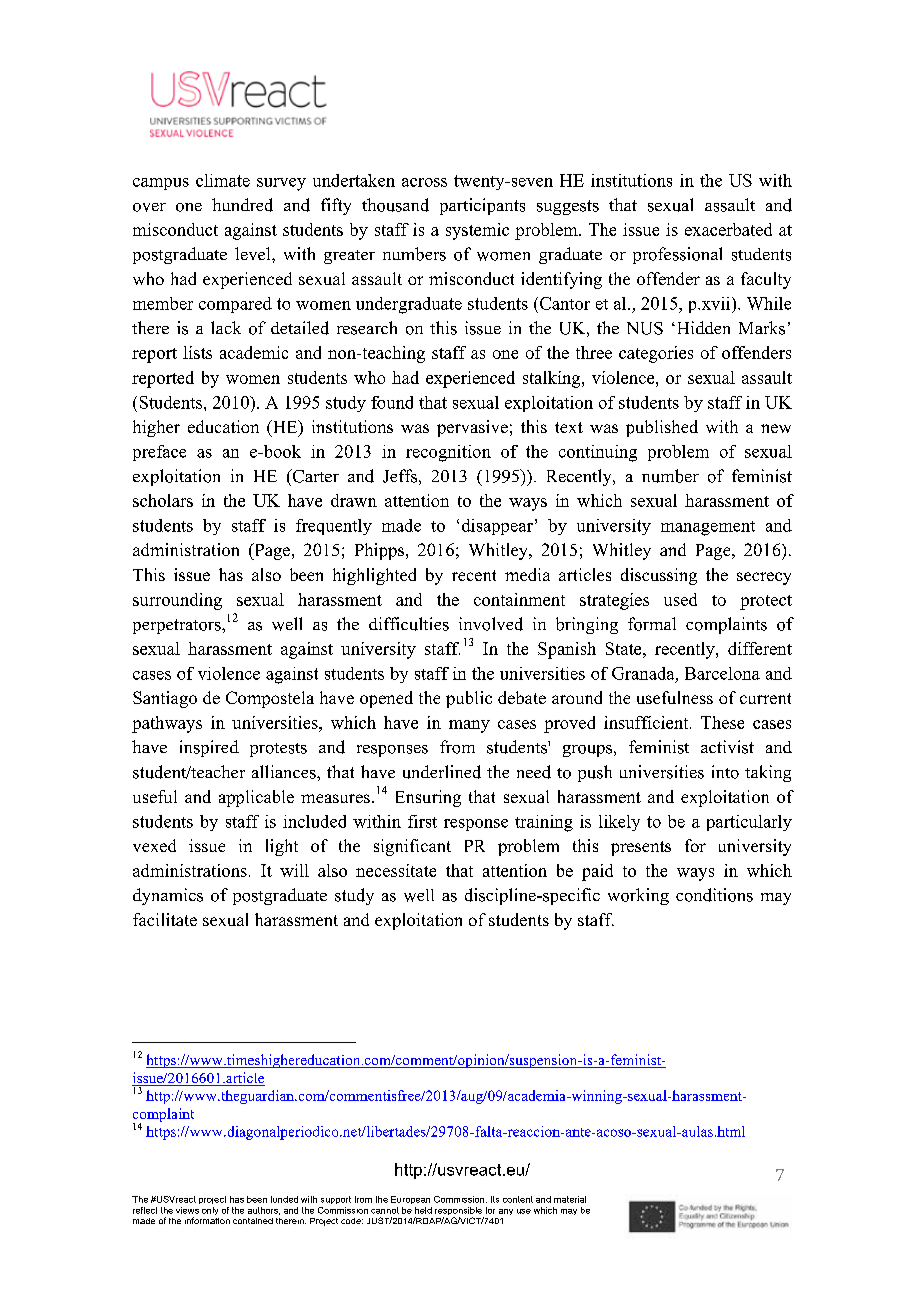 This image has width=924, height=1308. Describe the element at coordinates (728, 229) in the image. I see `exacerbated` at that location.
